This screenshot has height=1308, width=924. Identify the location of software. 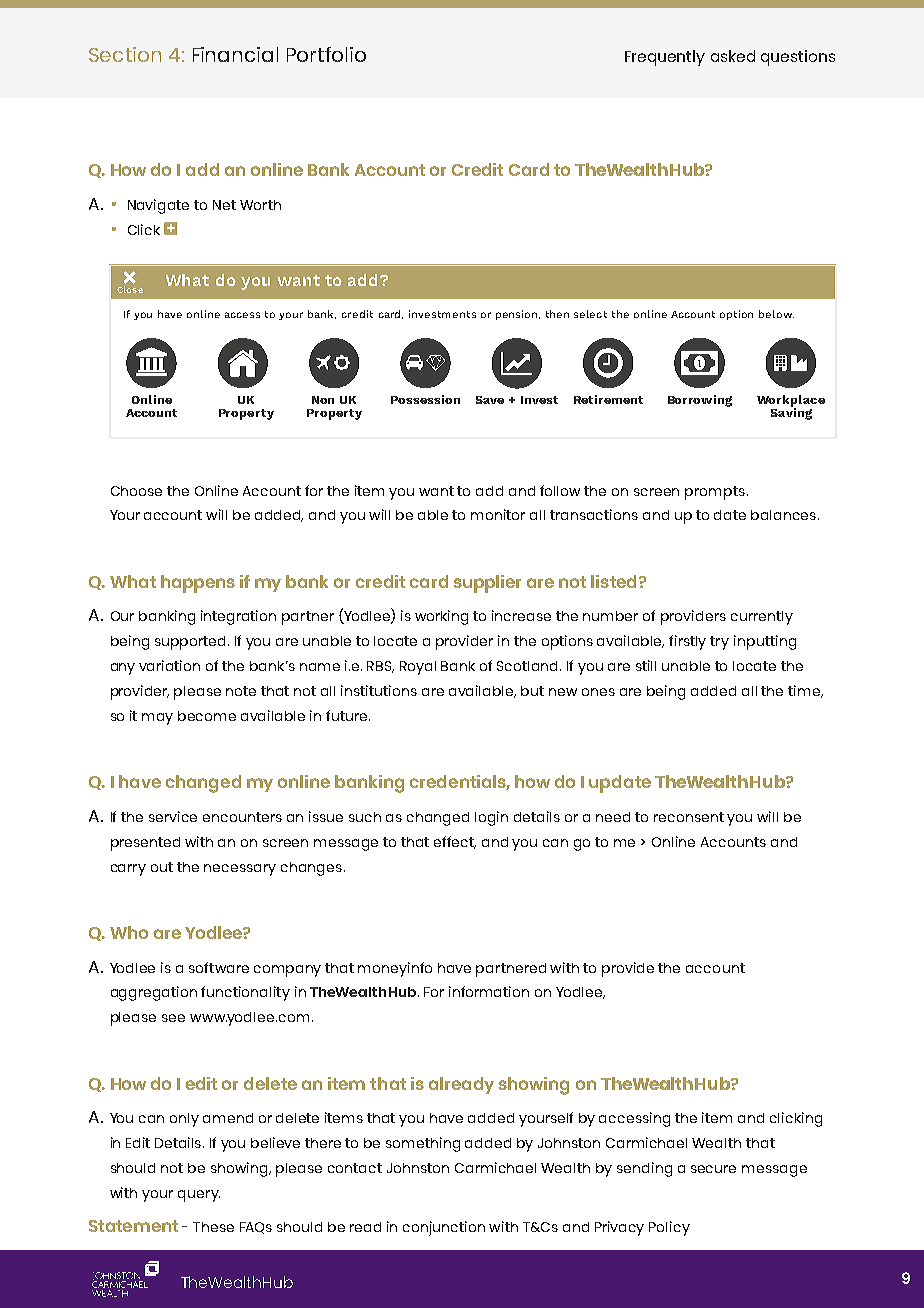
(219, 967).
